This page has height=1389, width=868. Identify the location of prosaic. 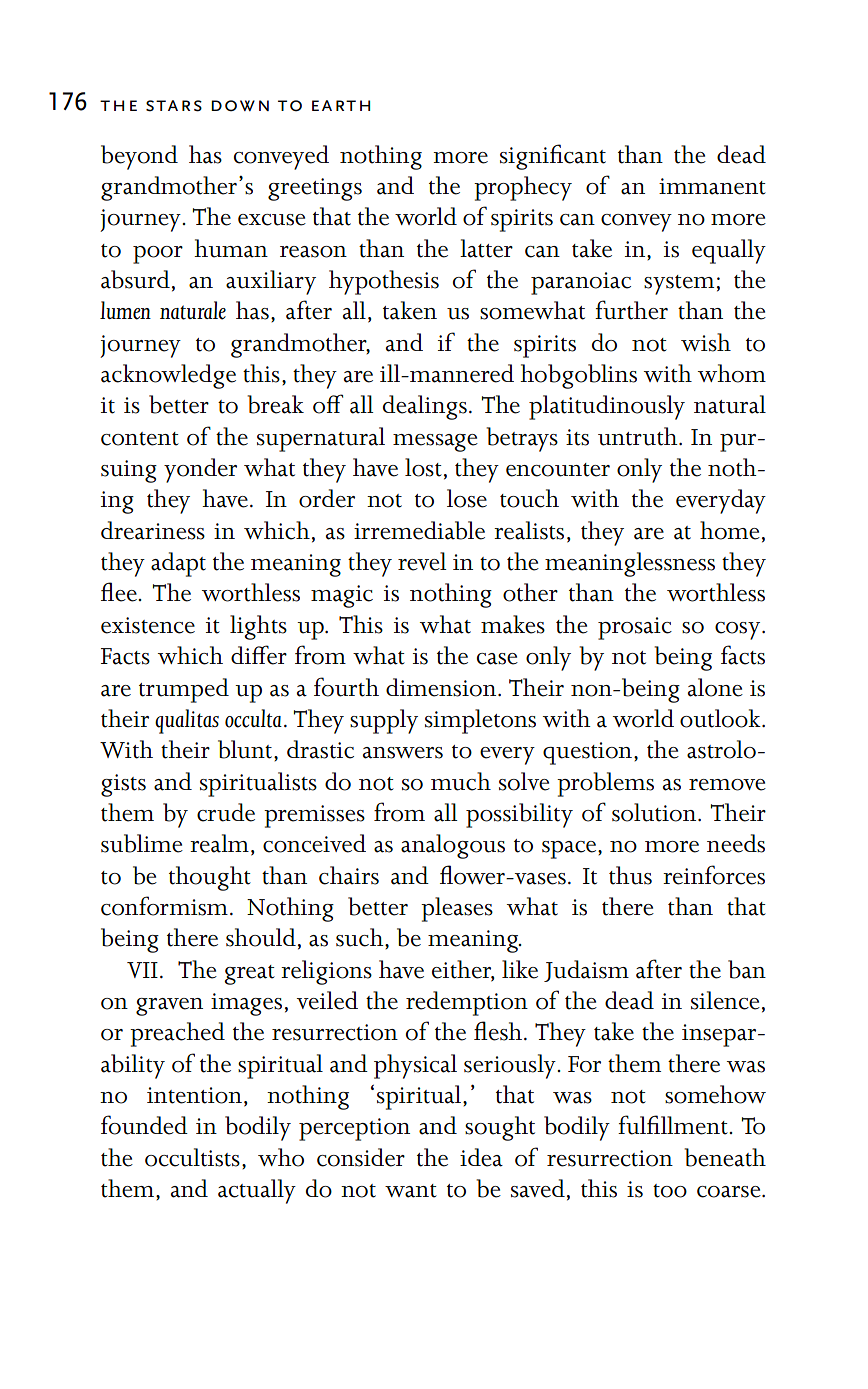
(635, 628).
